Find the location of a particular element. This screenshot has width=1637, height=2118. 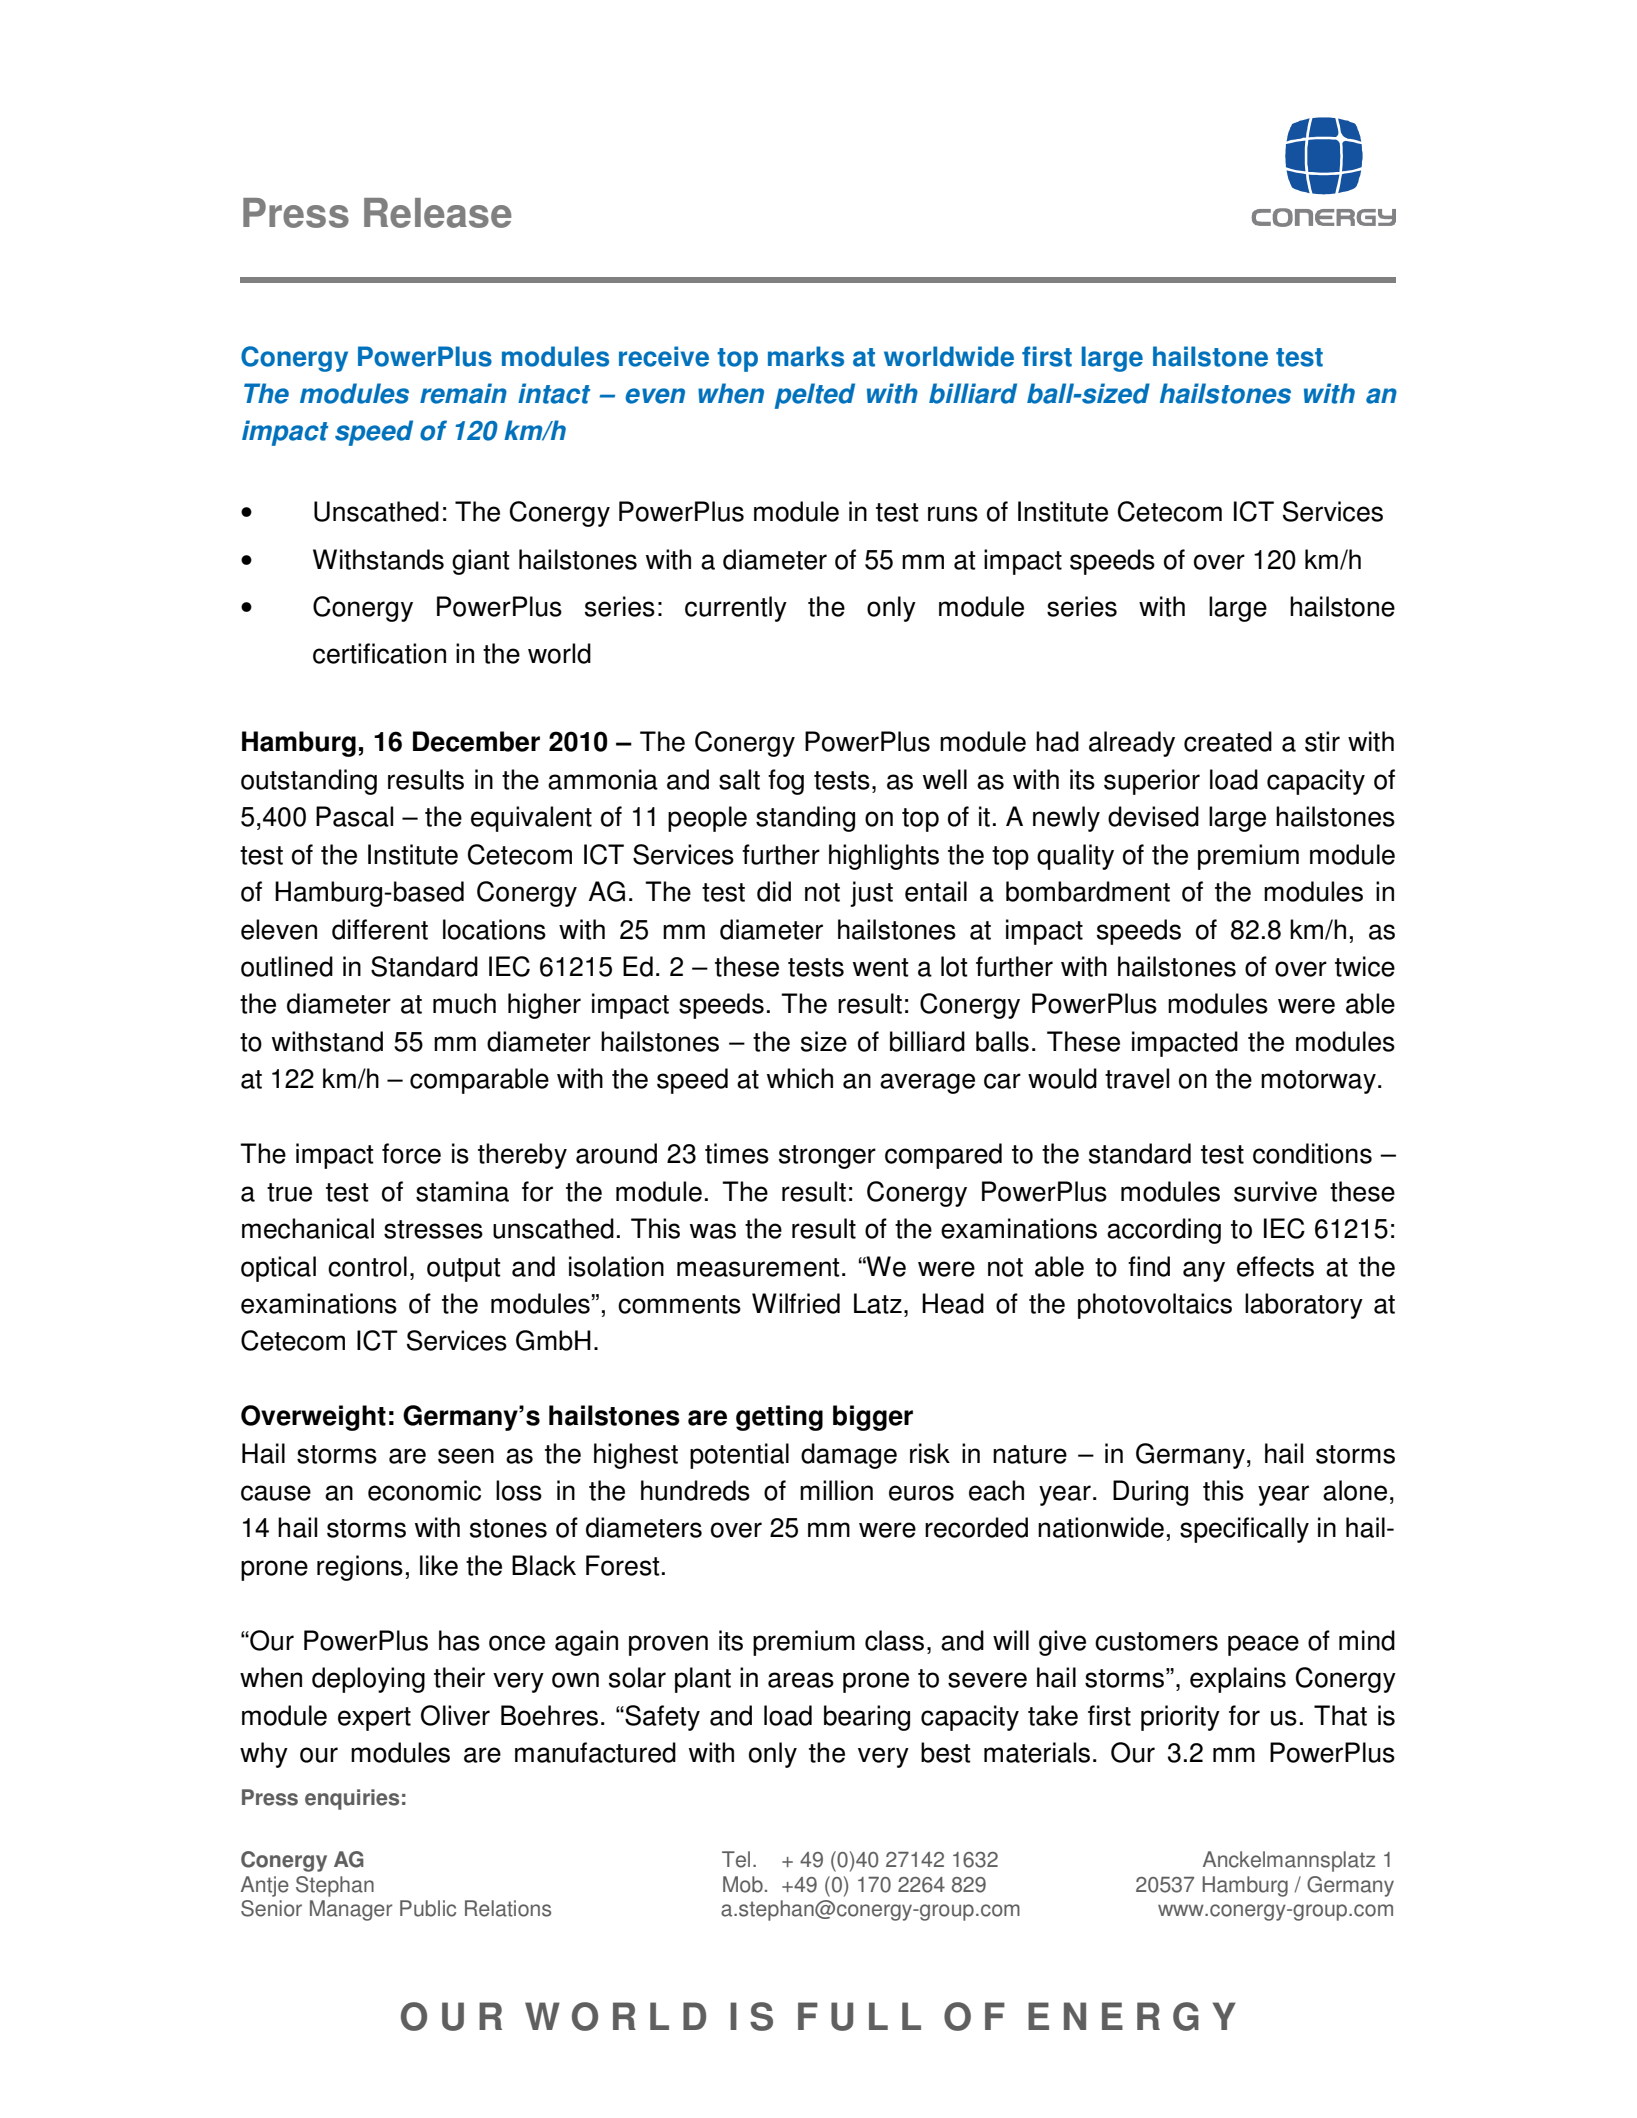

specifically is located at coordinates (1244, 1530).
